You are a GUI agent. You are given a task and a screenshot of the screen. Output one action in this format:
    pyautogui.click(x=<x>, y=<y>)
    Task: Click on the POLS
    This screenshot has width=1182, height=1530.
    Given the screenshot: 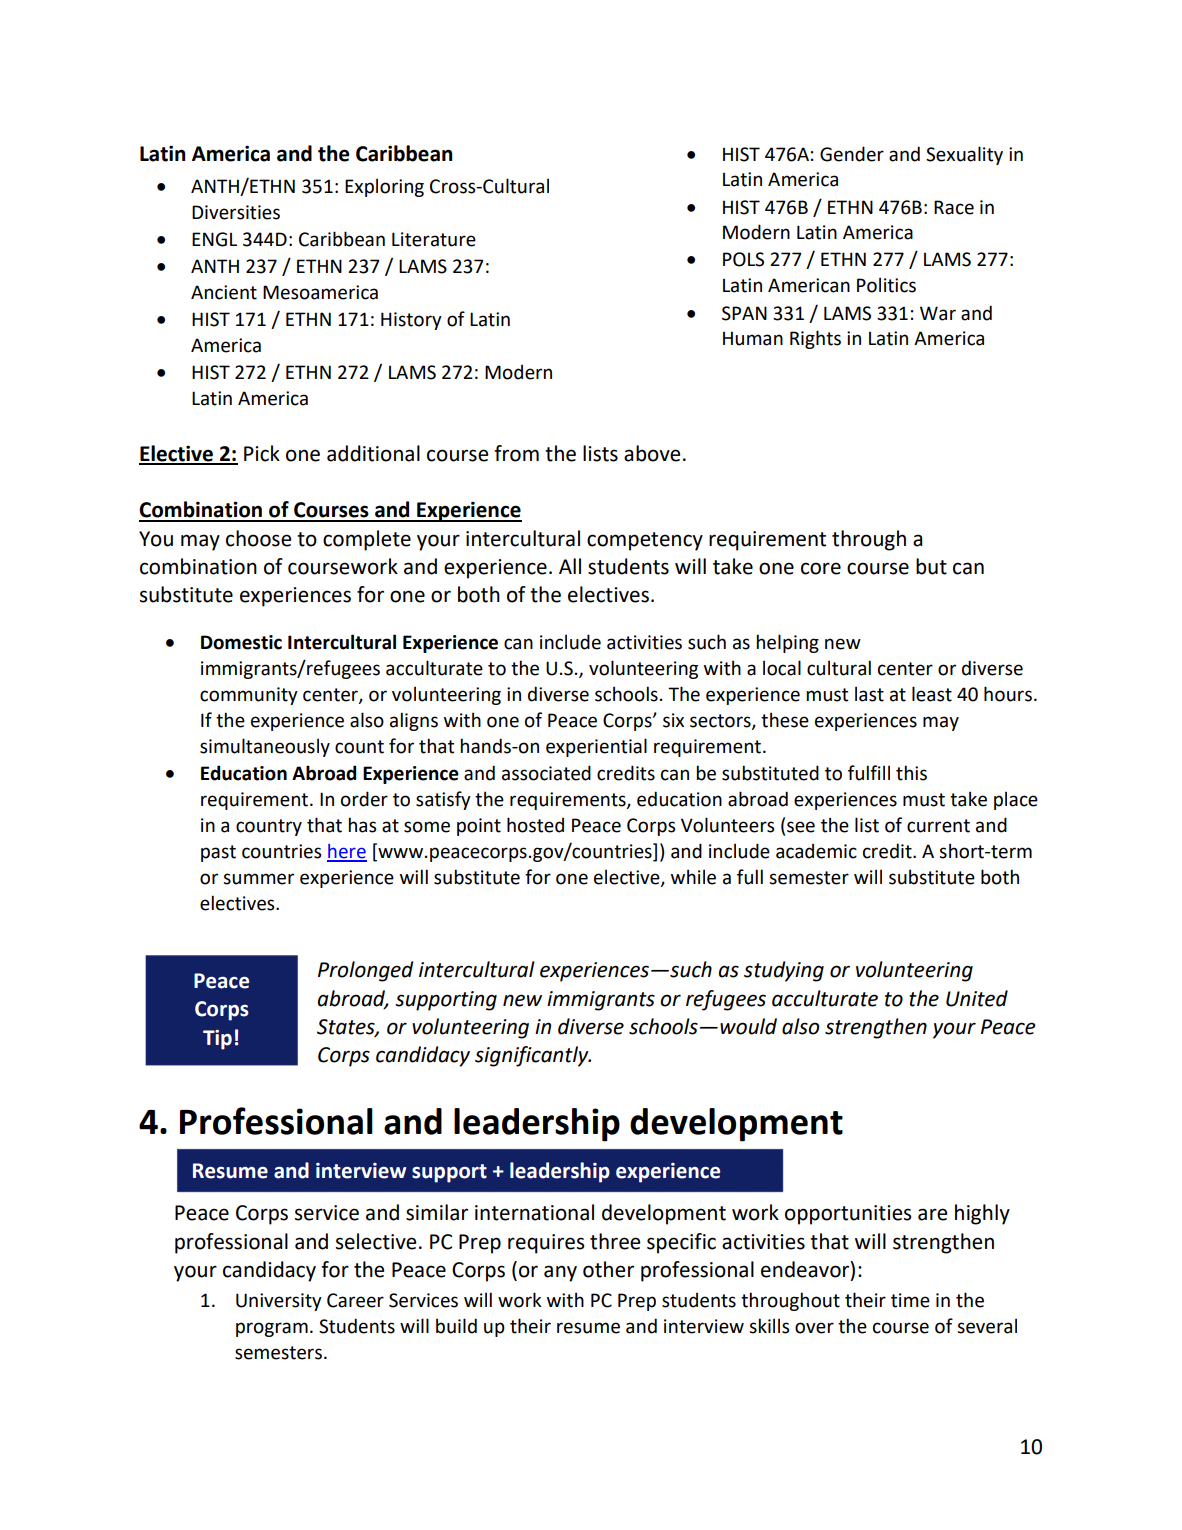 What is the action you would take?
    pyautogui.click(x=743, y=259)
